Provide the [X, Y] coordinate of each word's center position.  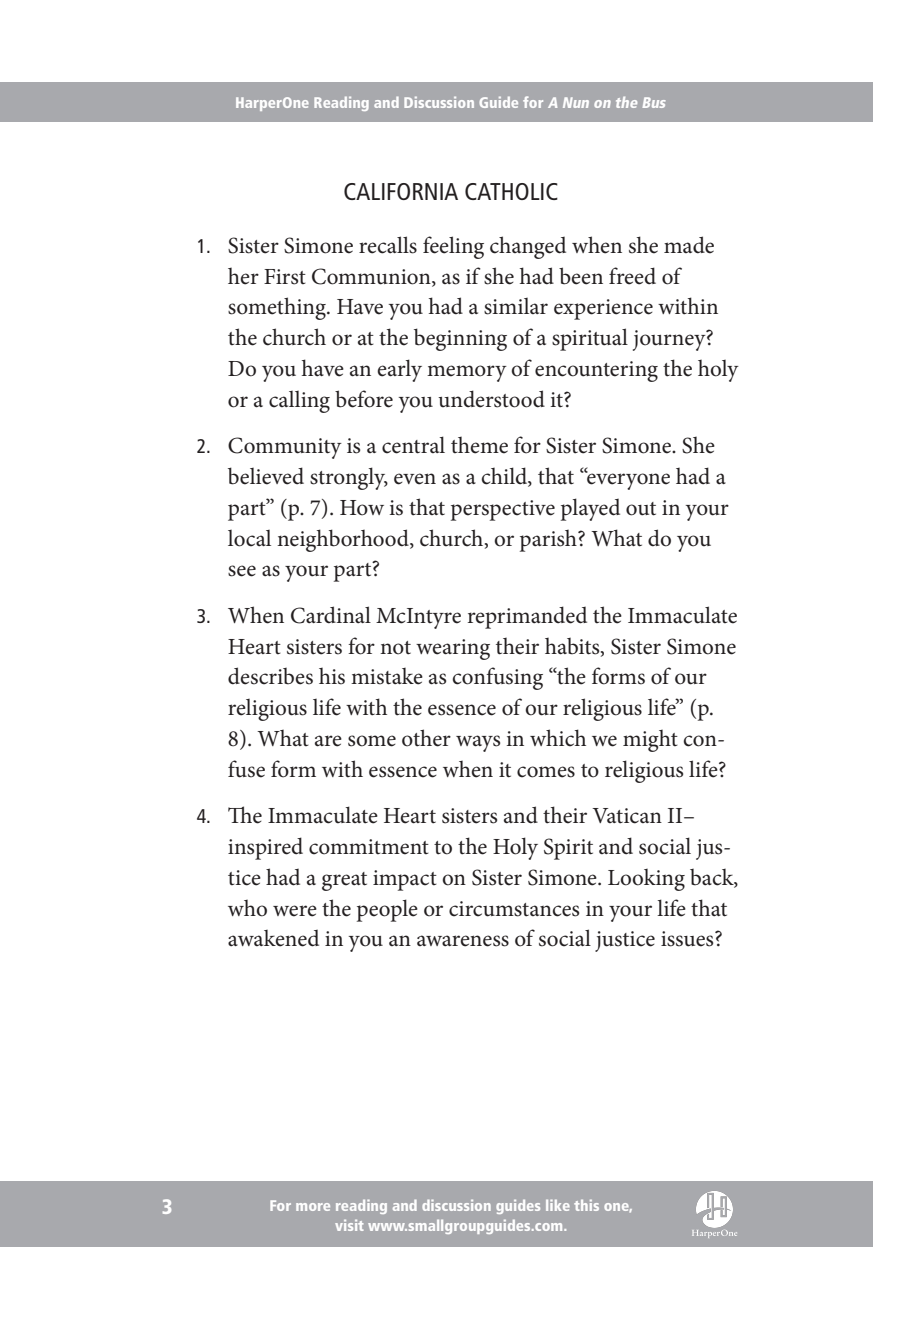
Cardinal [331, 615]
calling [299, 402]
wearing [453, 649]
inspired [265, 848]
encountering [596, 371]
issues [688, 939]
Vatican [627, 816]
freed [632, 276]
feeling [453, 247]
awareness [463, 941]
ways [478, 743]
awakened [273, 938]
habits [573, 646]
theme [479, 445]
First [285, 277]
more [313, 1207]
